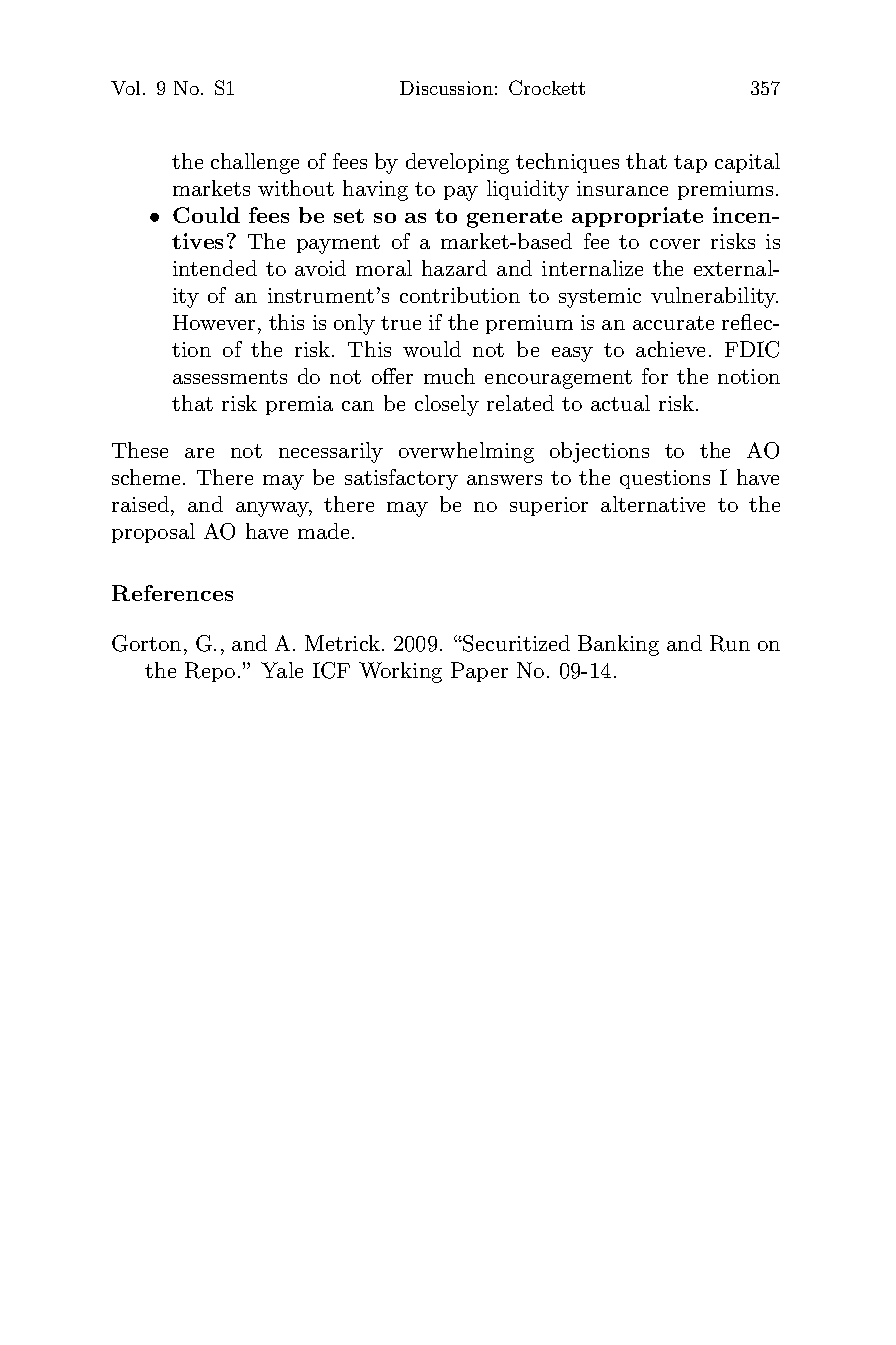 The width and height of the screenshot is (896, 1345). What do you see at coordinates (454, 268) in the screenshot?
I see `hazard` at bounding box center [454, 268].
